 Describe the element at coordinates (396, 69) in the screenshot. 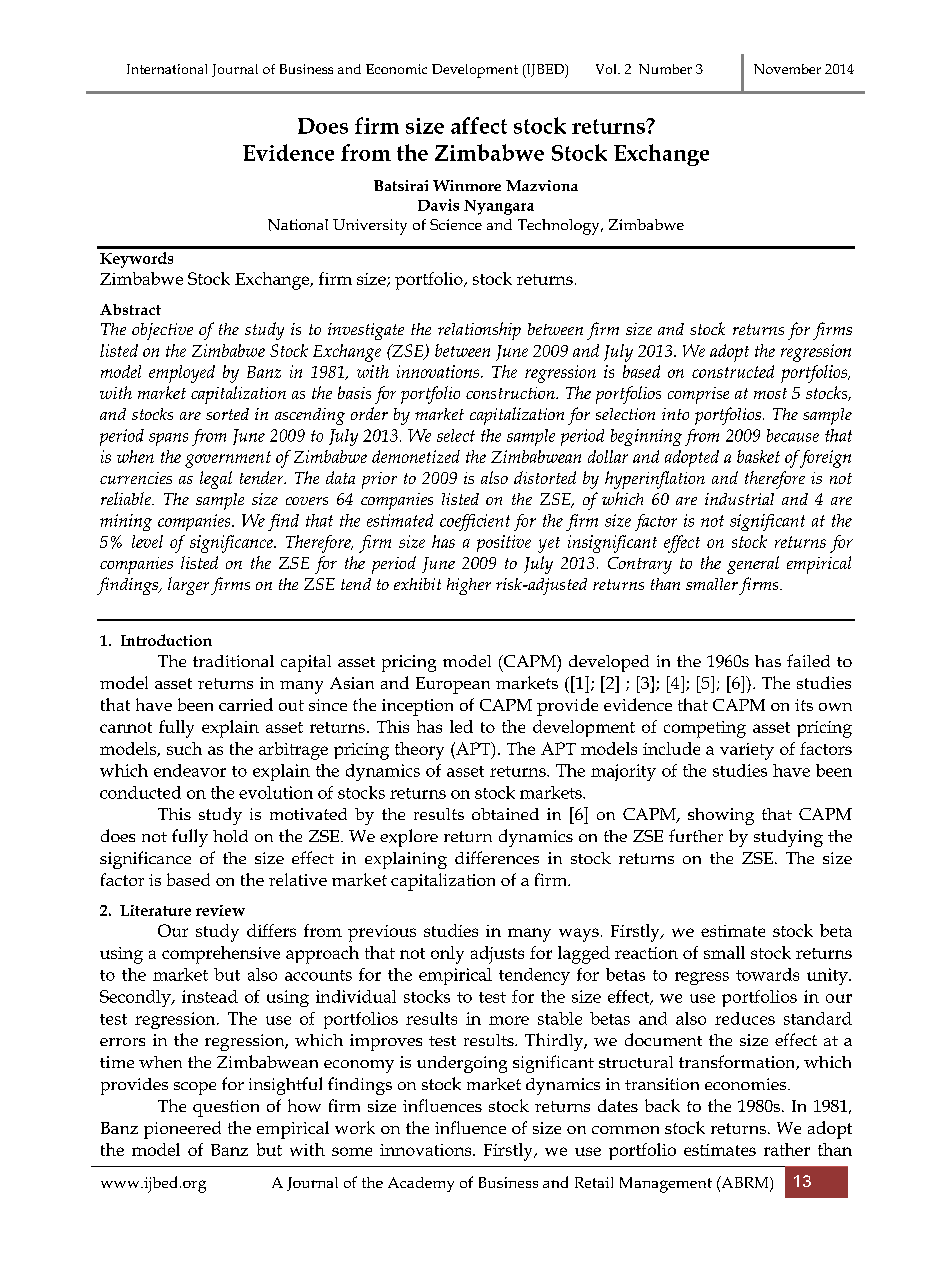

I see `Economic` at that location.
